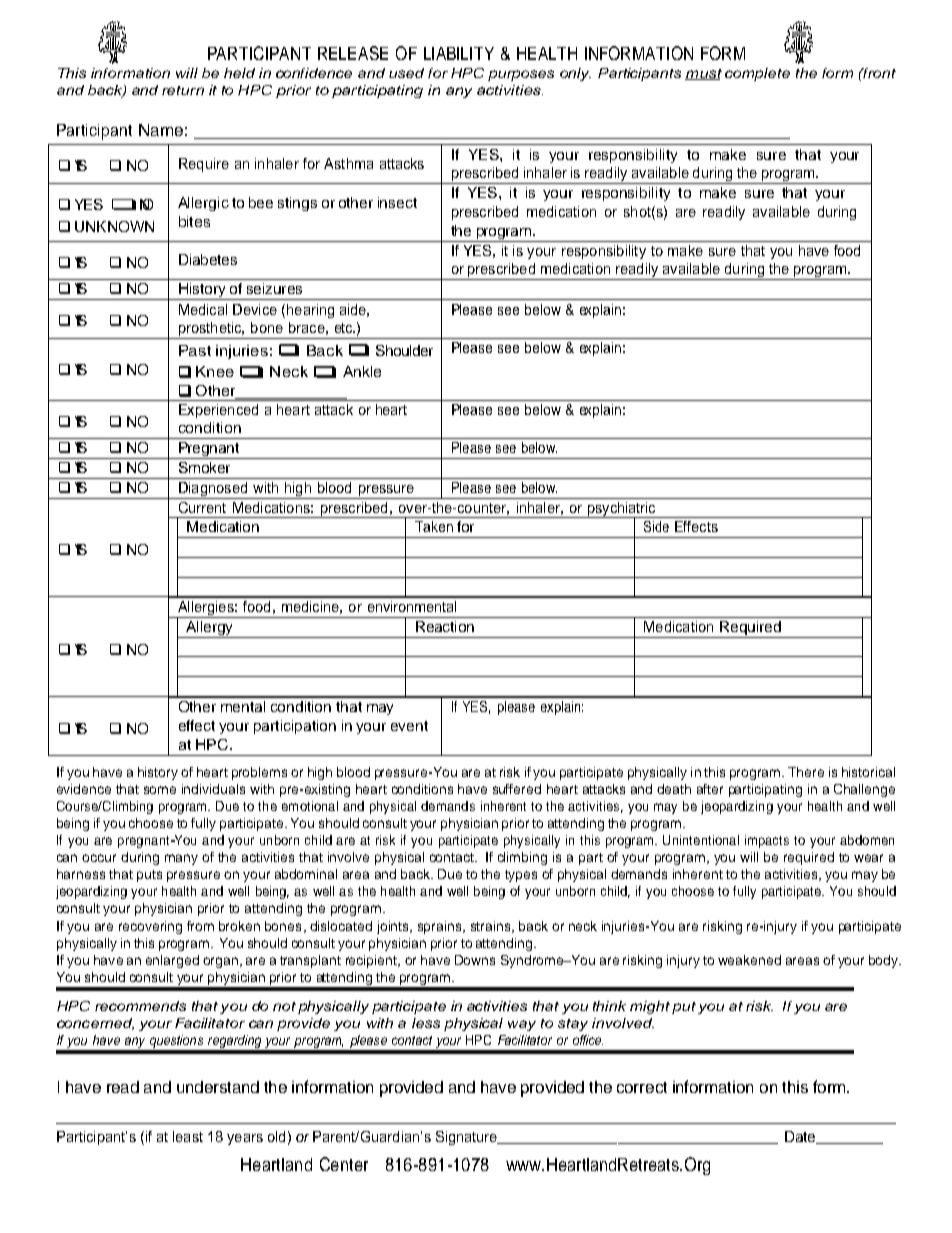  What do you see at coordinates (642, 1087) in the image?
I see `correct` at bounding box center [642, 1087].
